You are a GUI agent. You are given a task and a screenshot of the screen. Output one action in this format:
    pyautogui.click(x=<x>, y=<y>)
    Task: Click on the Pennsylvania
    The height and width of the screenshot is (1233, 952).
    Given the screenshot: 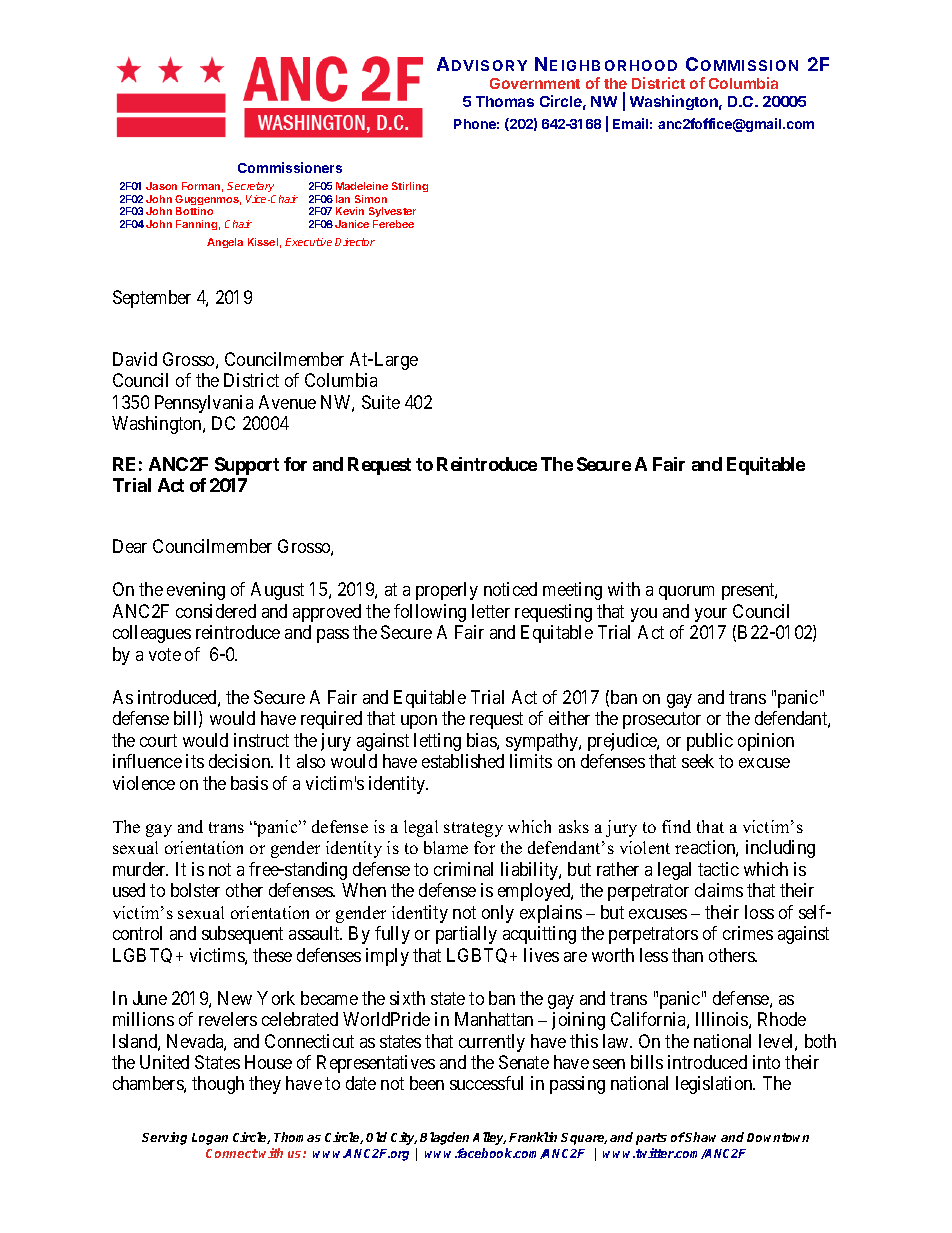 What is the action you would take?
    pyautogui.click(x=204, y=404)
